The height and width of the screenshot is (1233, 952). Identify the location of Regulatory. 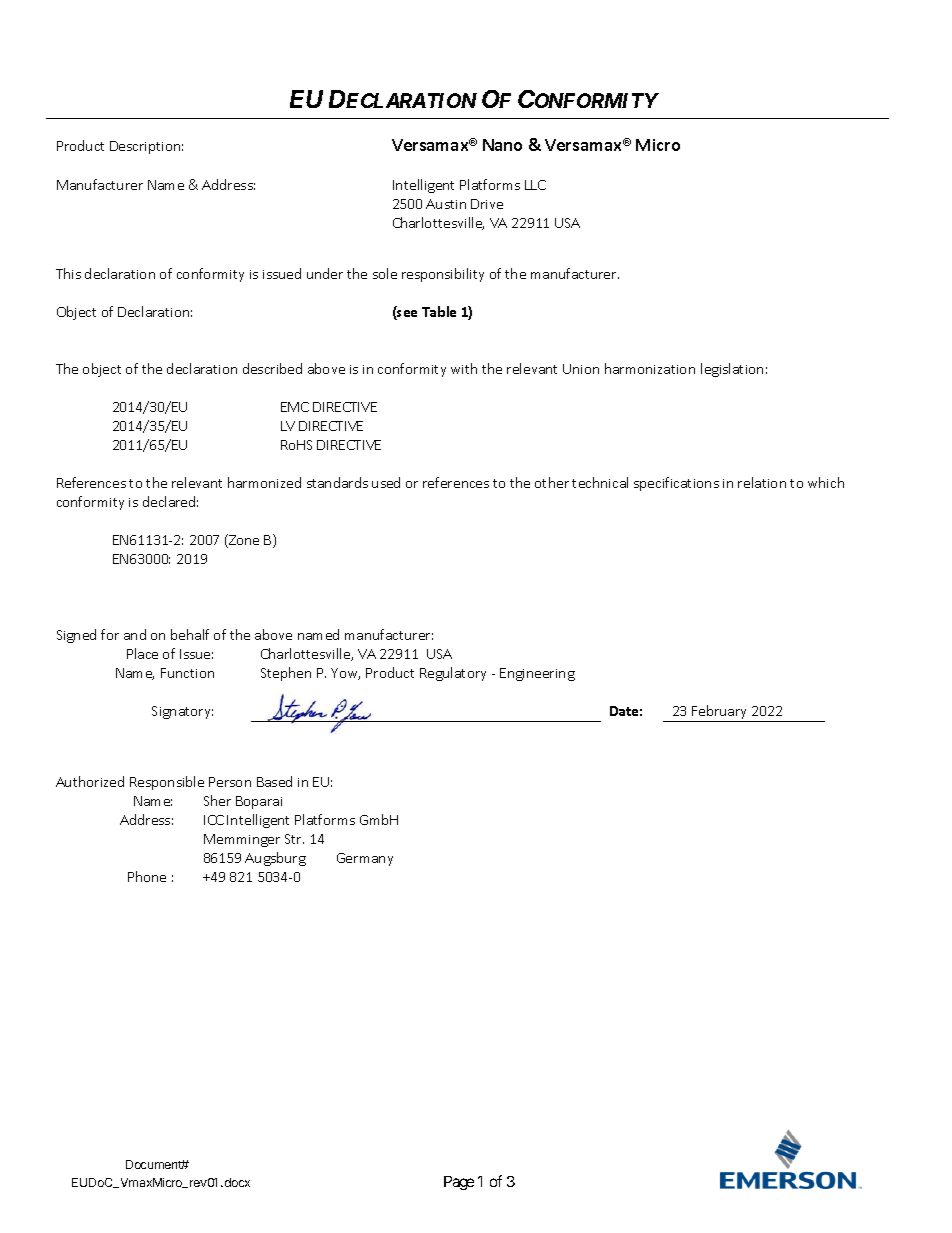
(453, 674).
